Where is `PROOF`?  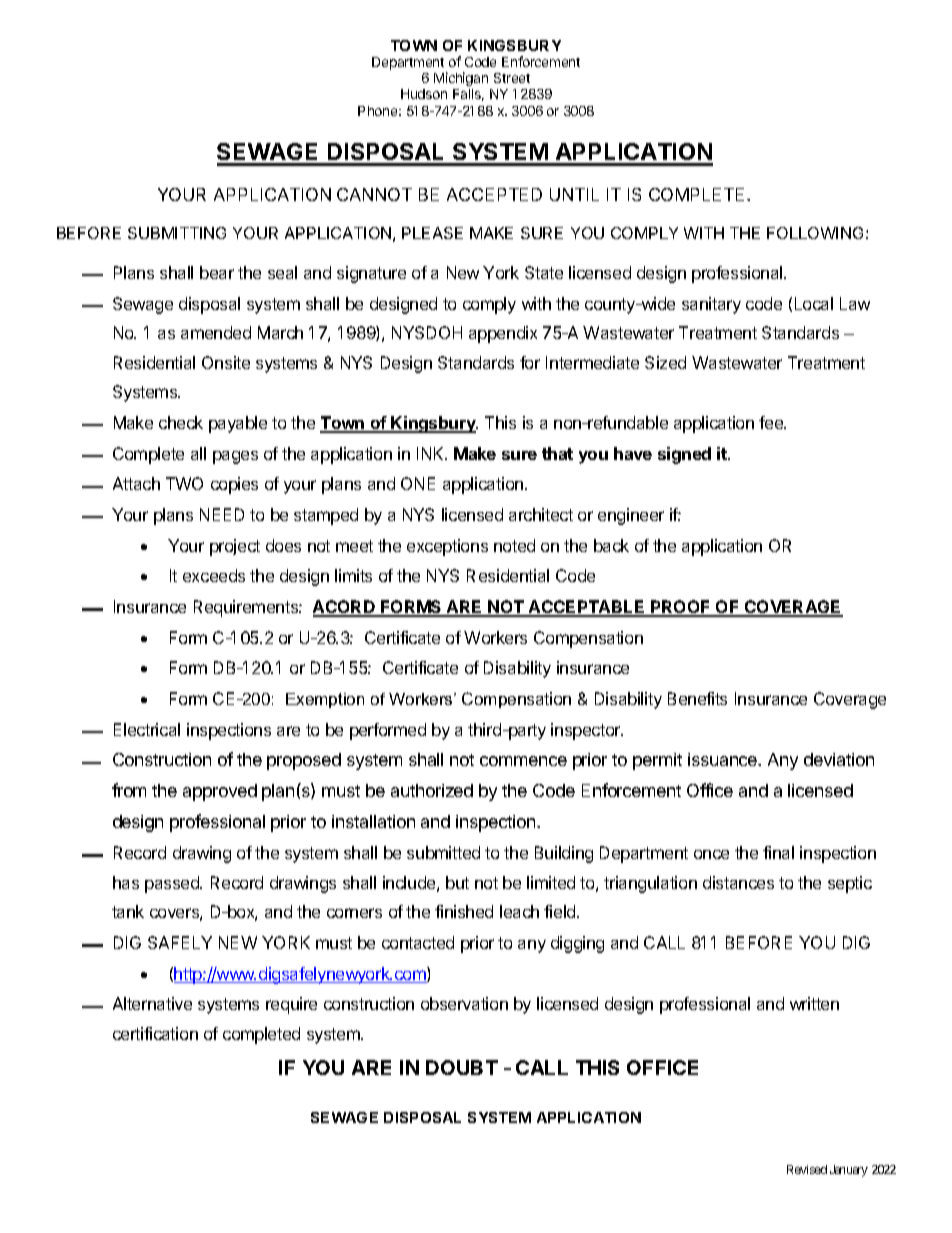 PROOF is located at coordinates (681, 608).
